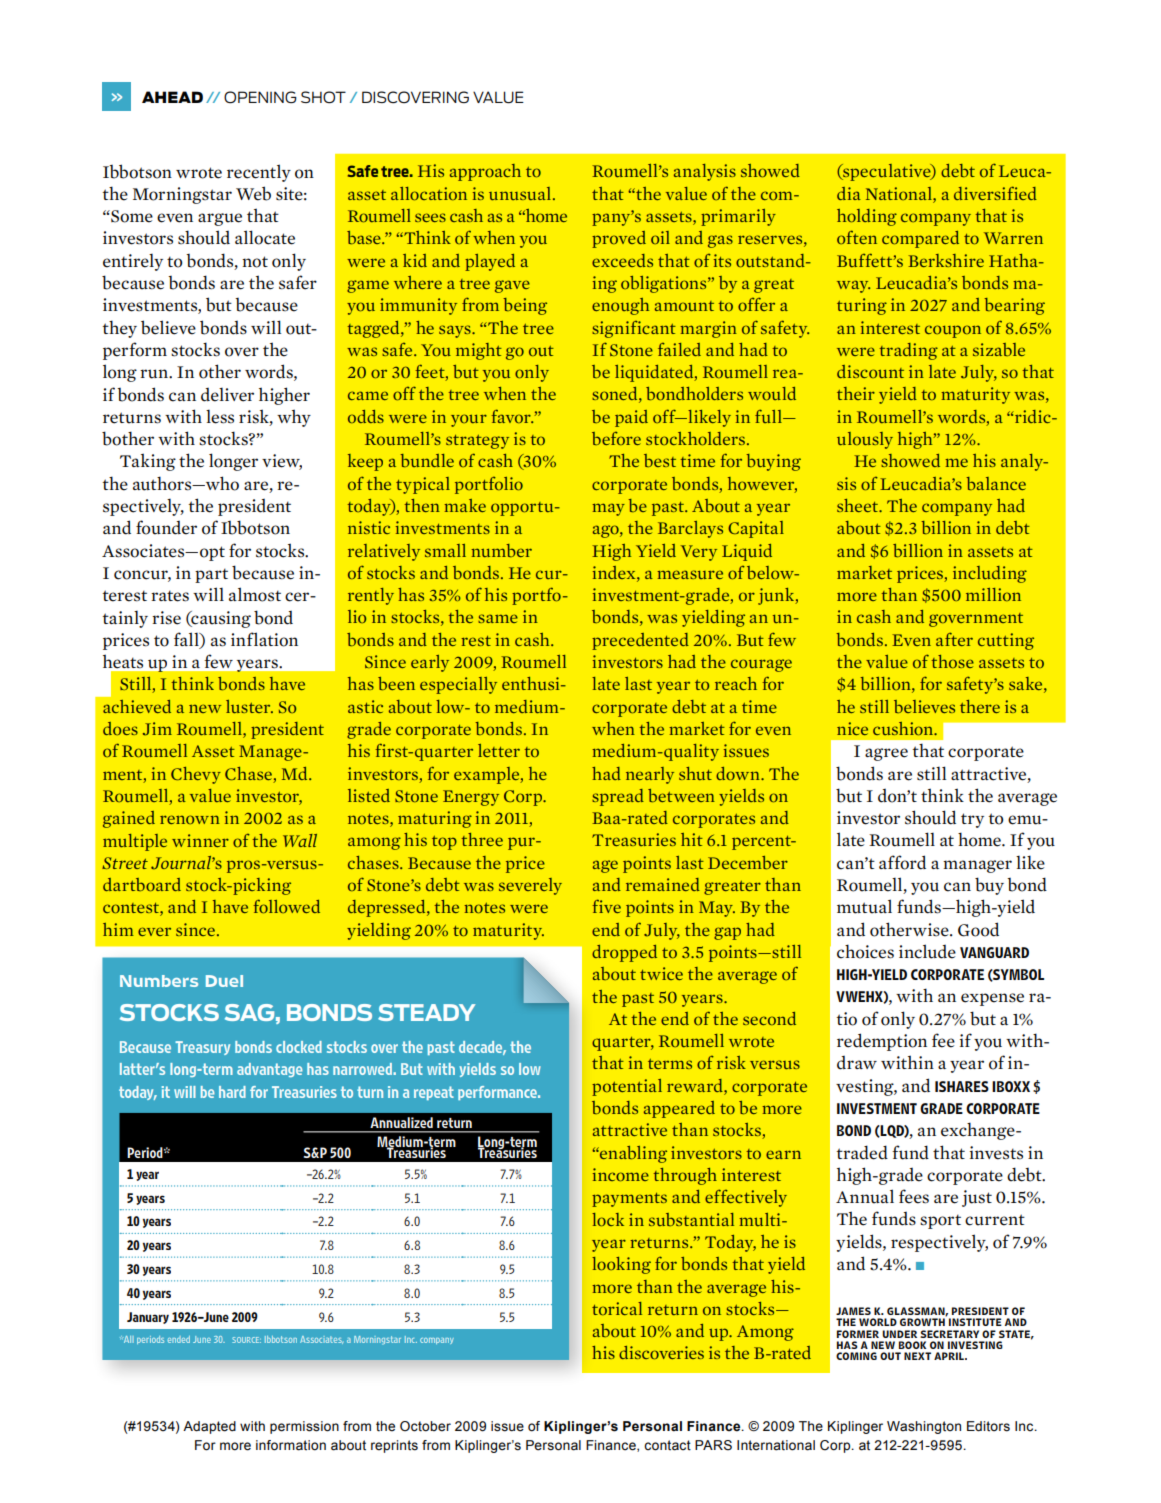 This image has width=1161, height=1503. What do you see at coordinates (867, 217) in the image?
I see `holding` at bounding box center [867, 217].
